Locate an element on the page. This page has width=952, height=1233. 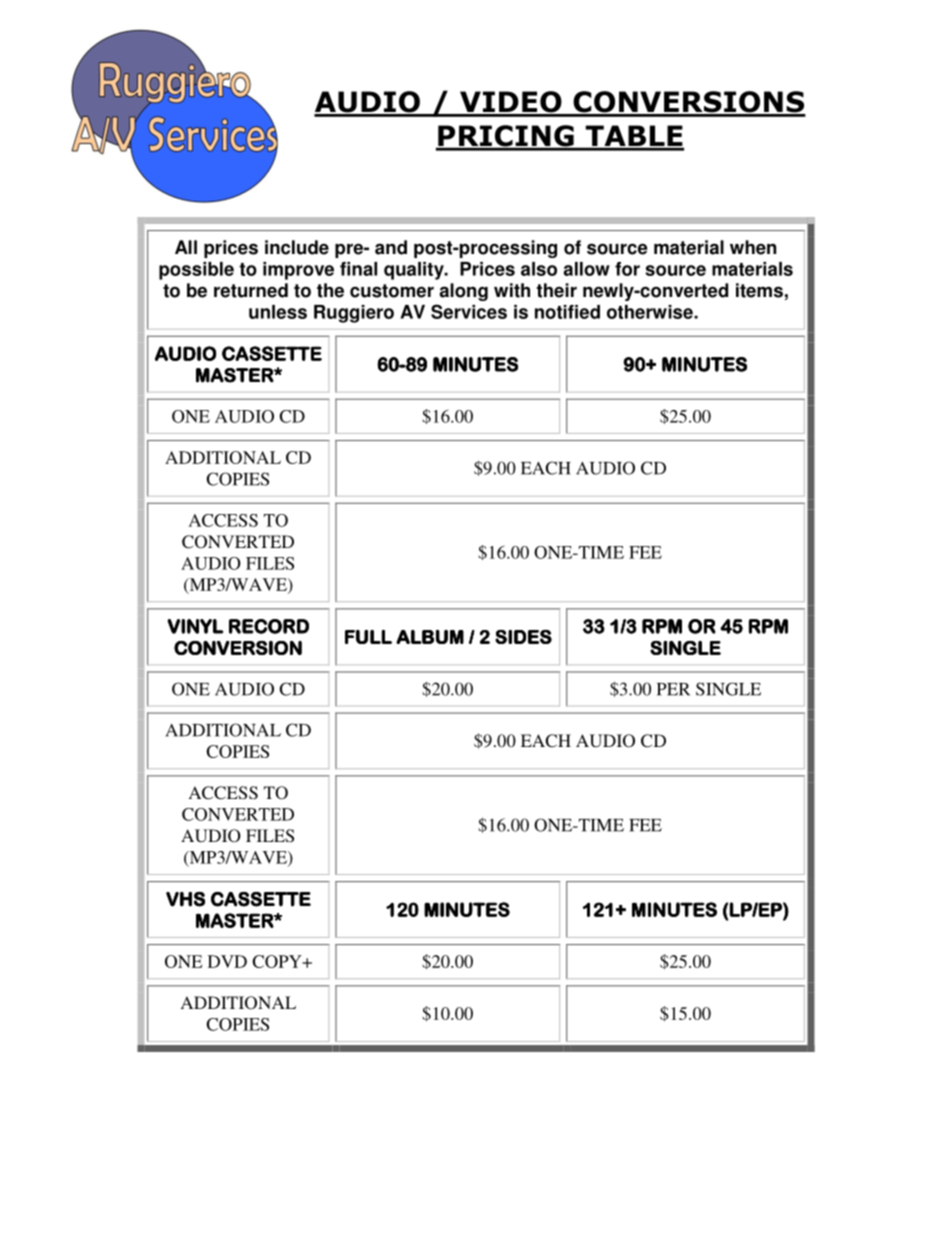
PER is located at coordinates (673, 689).
